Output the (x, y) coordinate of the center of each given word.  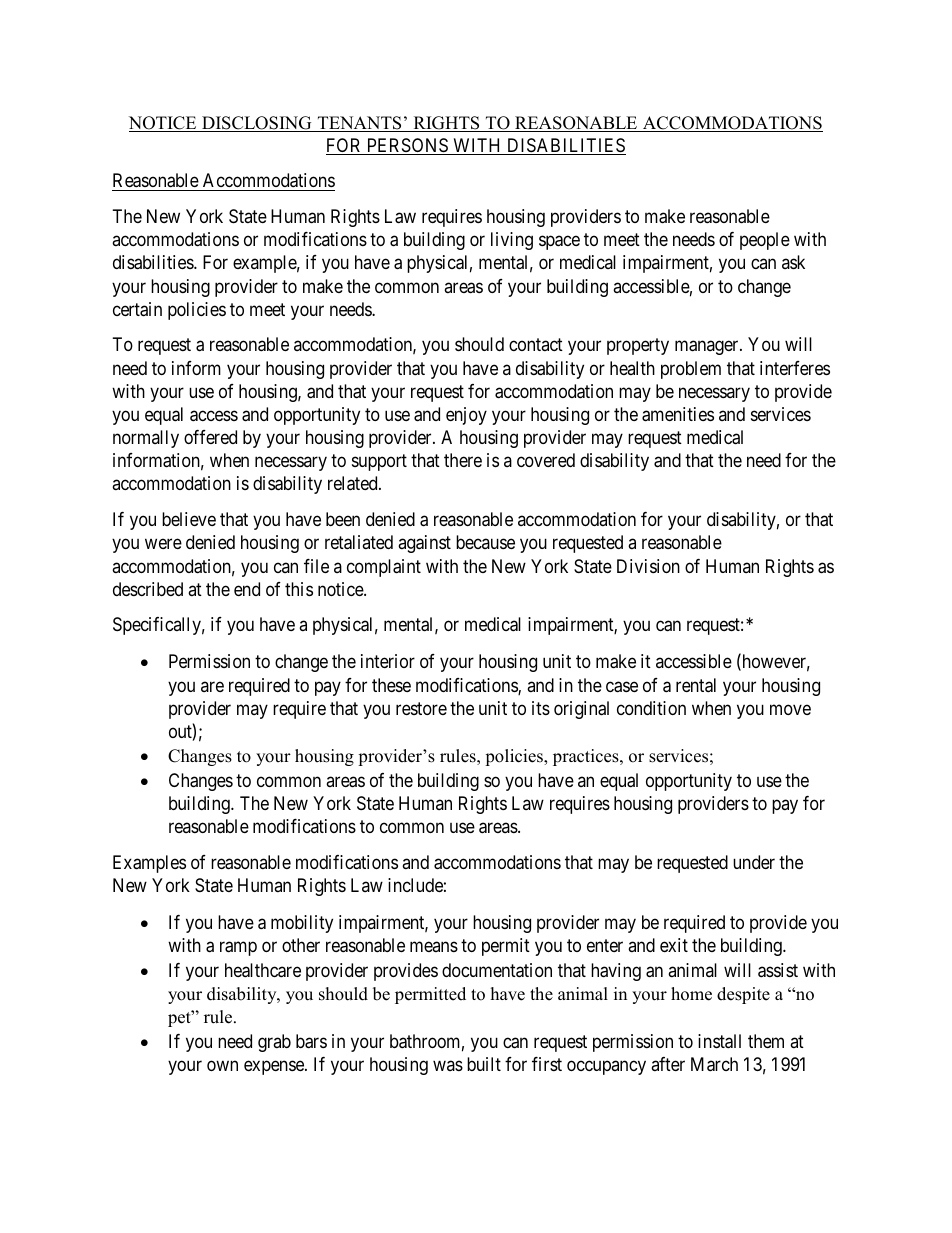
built (484, 1064)
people (765, 241)
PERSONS (407, 146)
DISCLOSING (257, 124)
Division (648, 566)
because (485, 542)
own (222, 1065)
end (247, 589)
